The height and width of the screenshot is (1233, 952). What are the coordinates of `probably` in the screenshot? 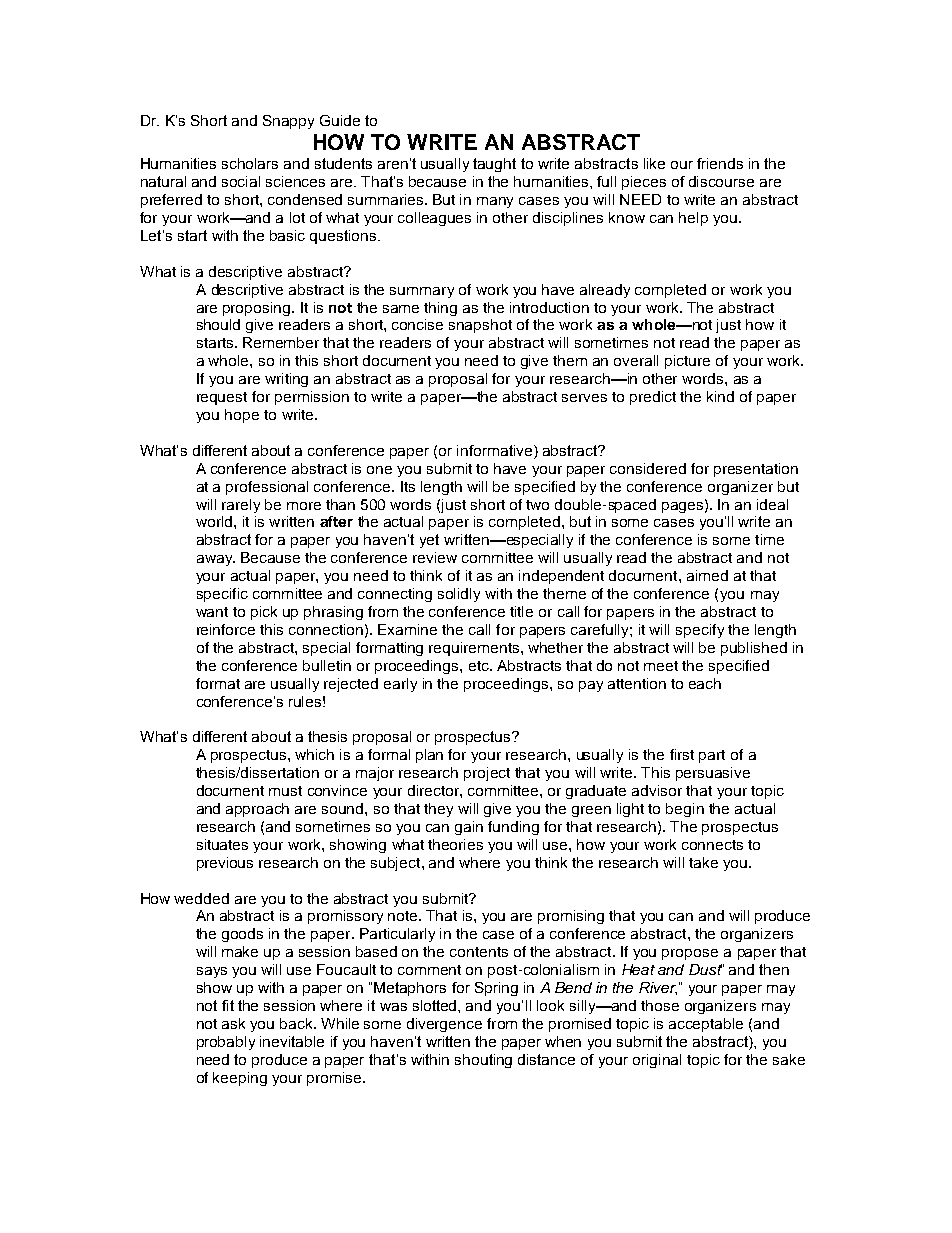 It's located at (226, 1043).
